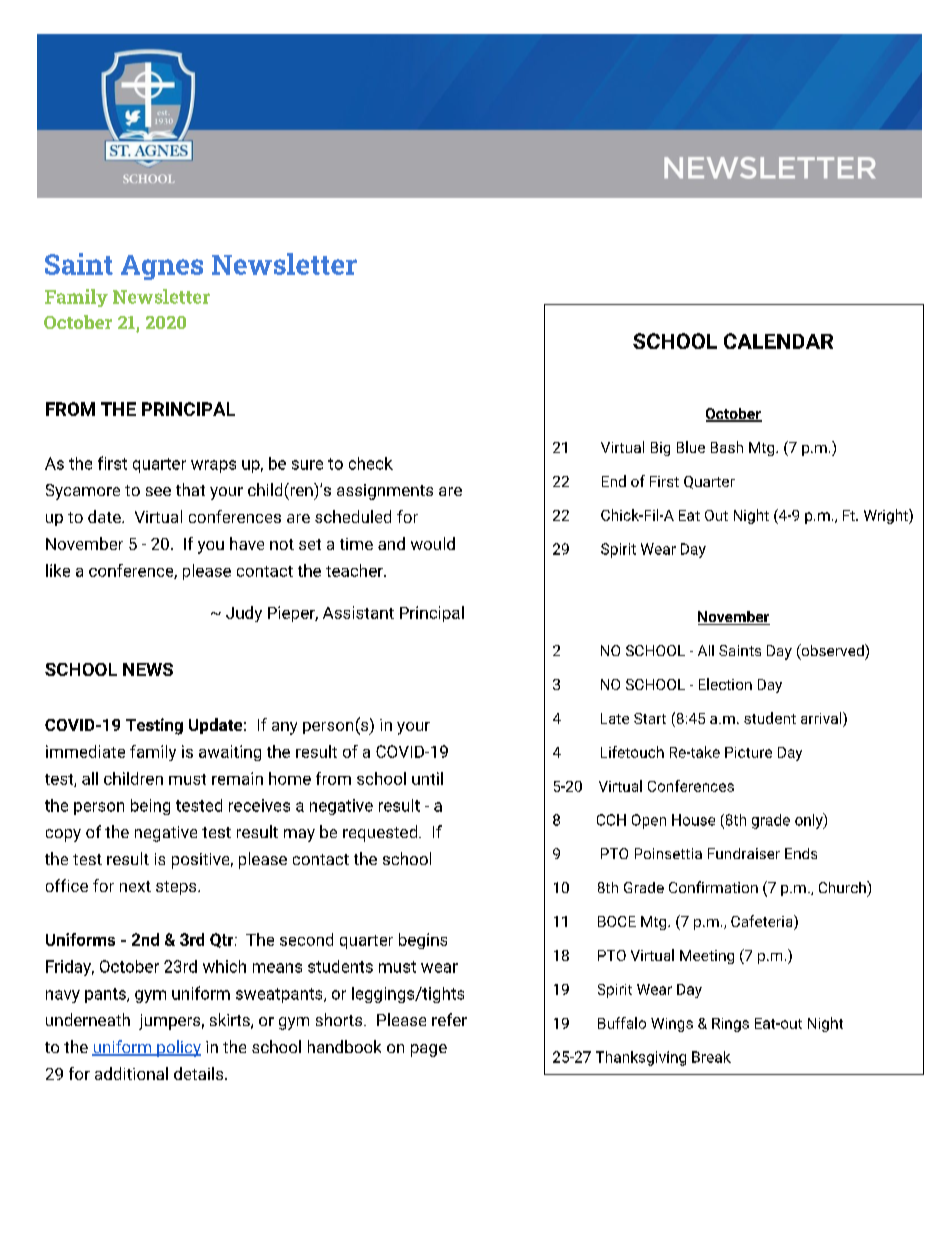 This screenshot has width=952, height=1233. Describe the element at coordinates (730, 1025) in the screenshot. I see `Rings` at that location.
